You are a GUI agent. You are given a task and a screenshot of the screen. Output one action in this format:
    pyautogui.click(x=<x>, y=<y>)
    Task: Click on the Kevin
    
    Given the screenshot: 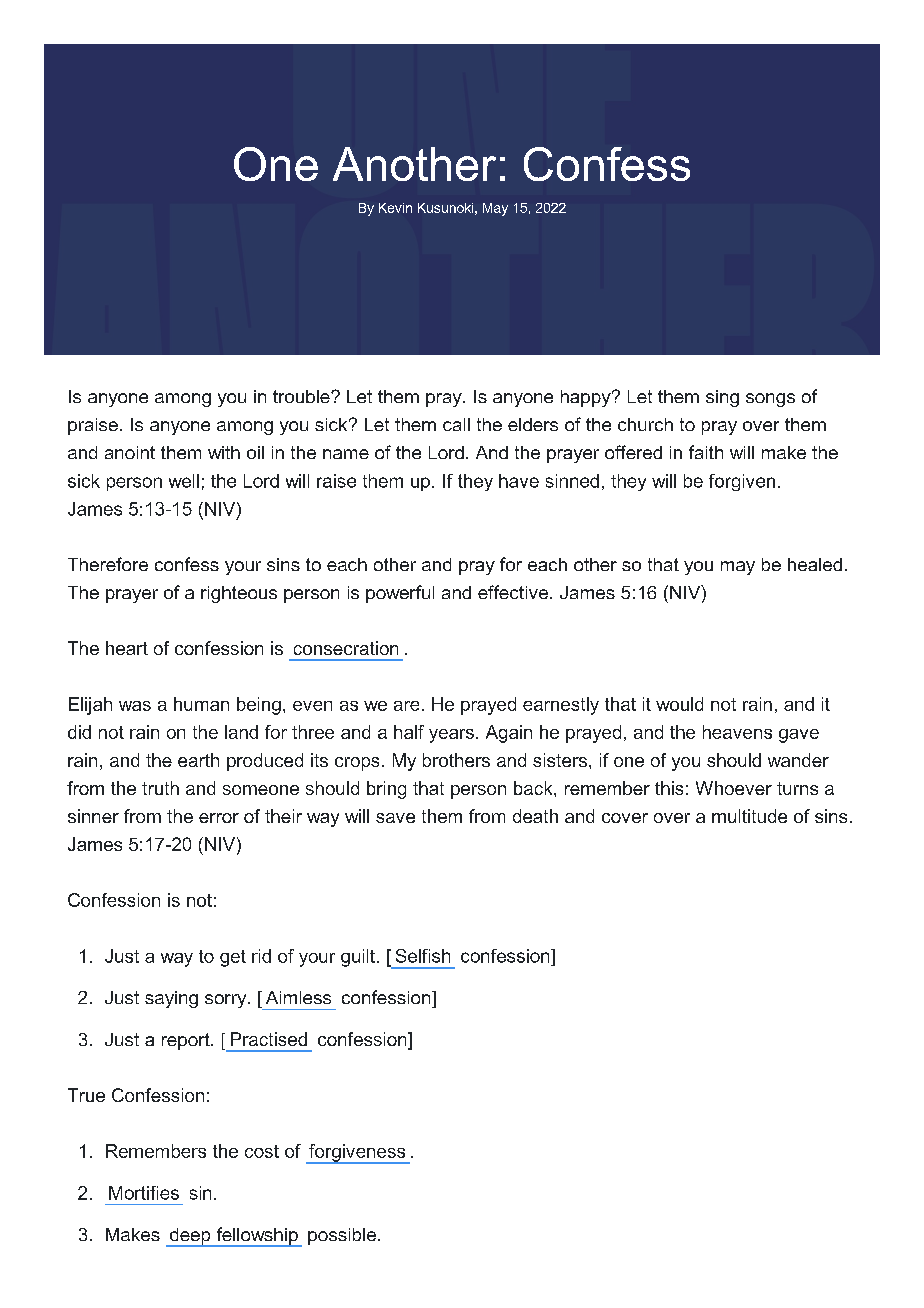 What is the action you would take?
    pyautogui.click(x=395, y=208)
